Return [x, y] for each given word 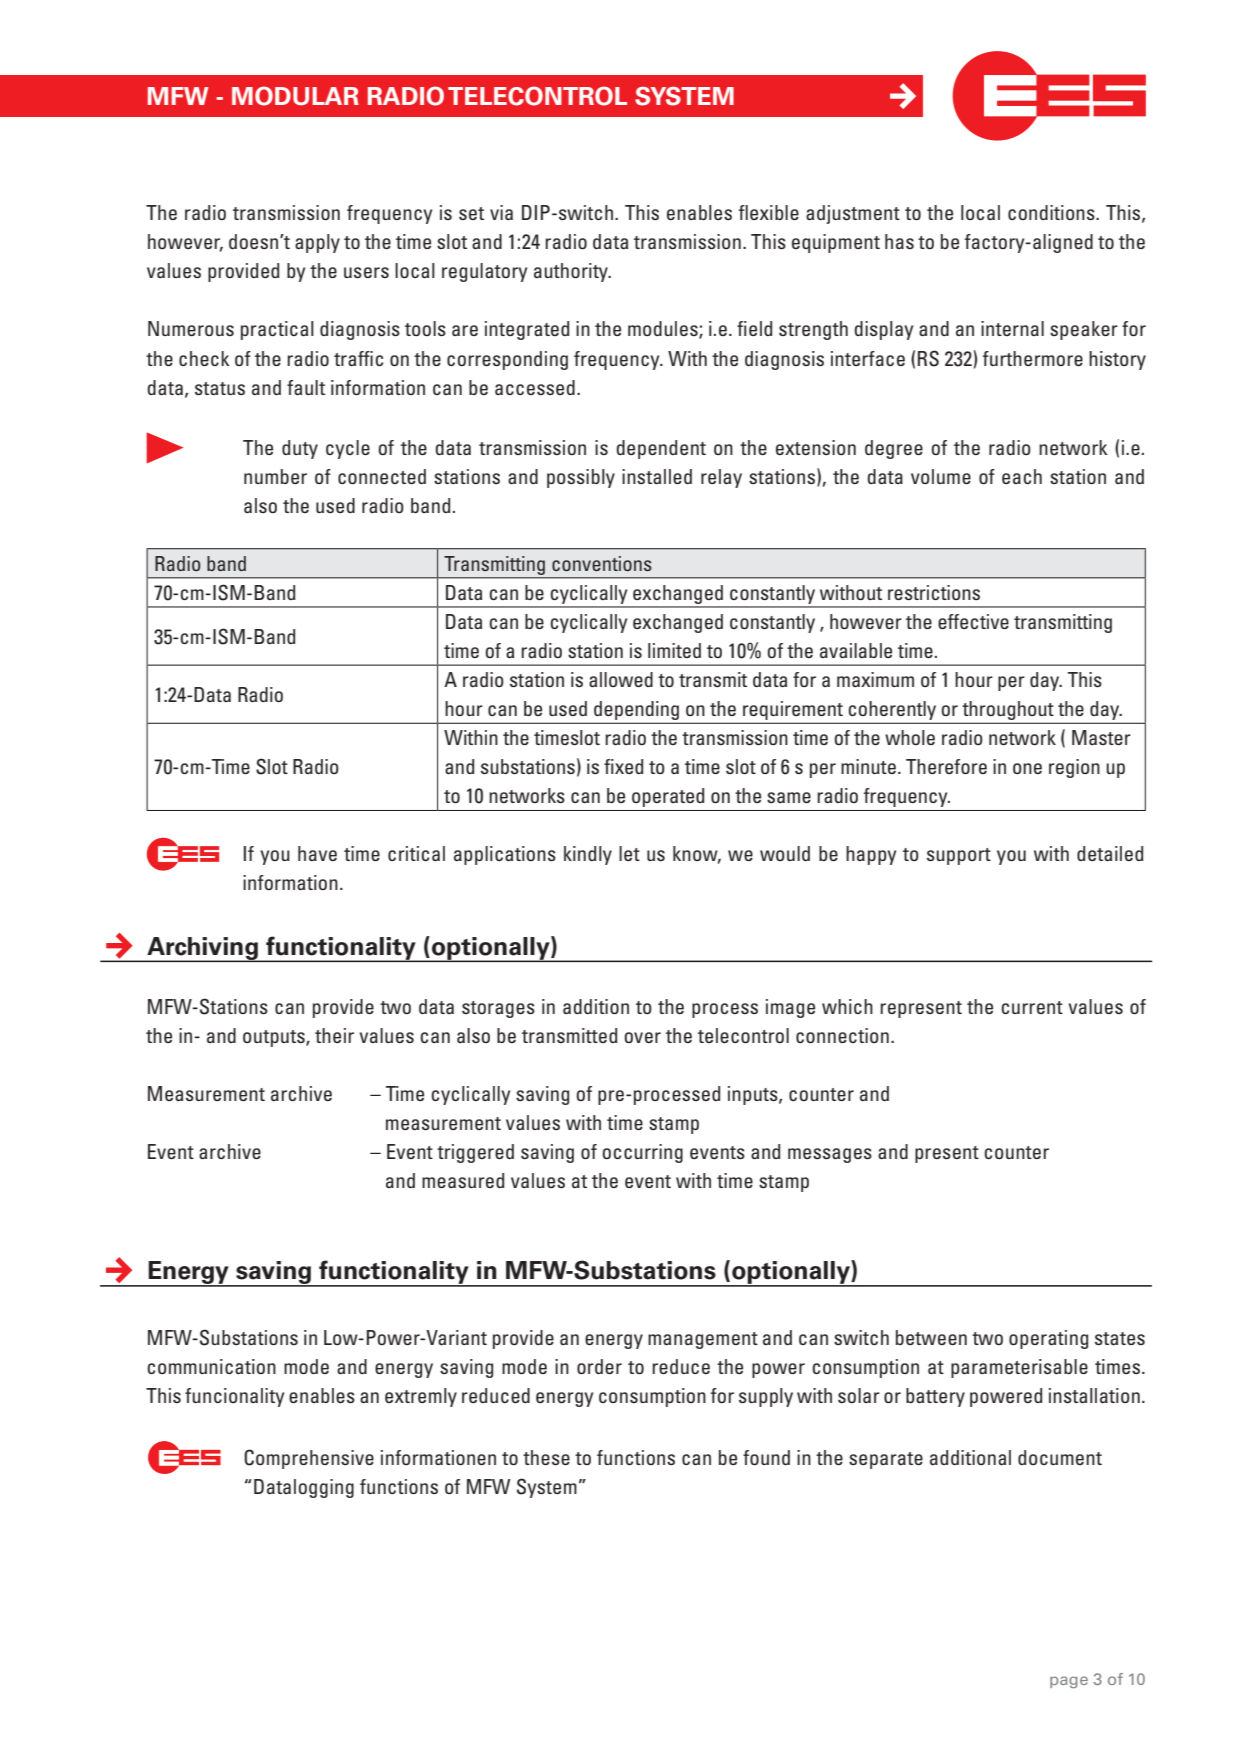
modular [295, 96]
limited [674, 650]
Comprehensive [309, 1459]
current [1032, 1007]
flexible [769, 212]
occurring [642, 1153]
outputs [275, 1038]
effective [973, 621]
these [546, 1457]
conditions [1052, 212]
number [275, 476]
